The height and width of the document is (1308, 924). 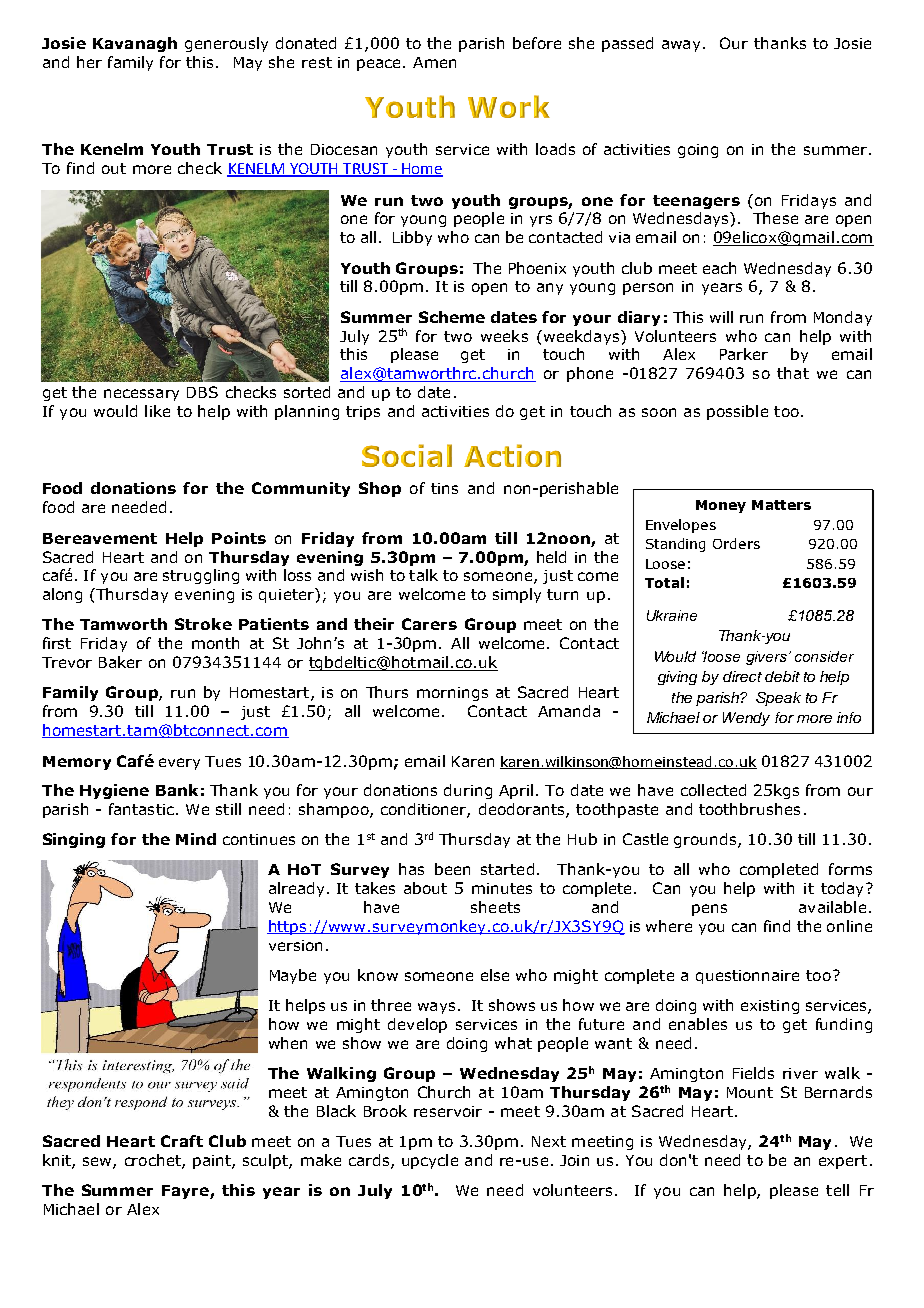 I want to click on tins, so click(x=444, y=488).
